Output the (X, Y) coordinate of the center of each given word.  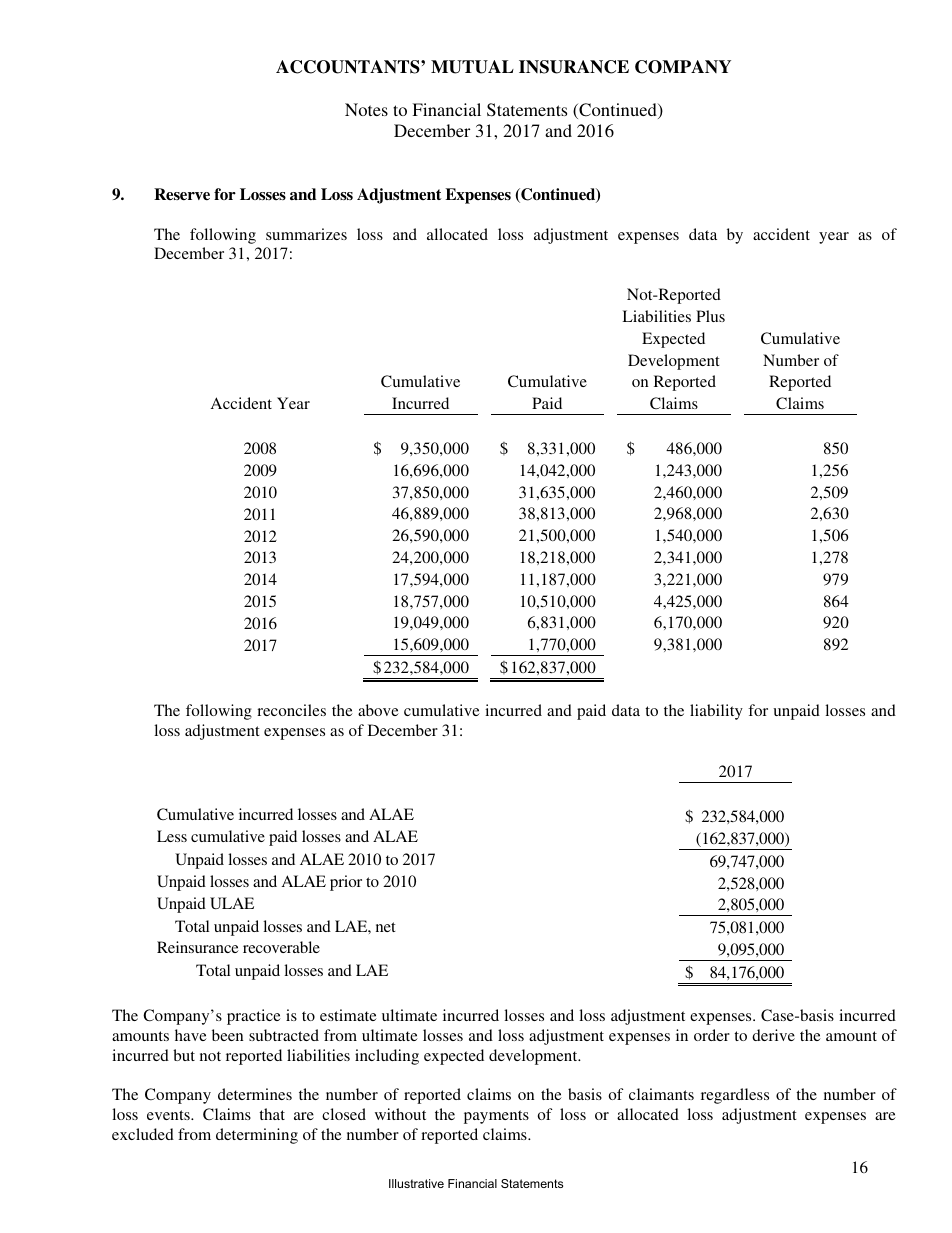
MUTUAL (472, 67)
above (378, 710)
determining (257, 1136)
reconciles (291, 710)
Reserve (182, 194)
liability (716, 712)
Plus (710, 316)
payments (496, 1117)
